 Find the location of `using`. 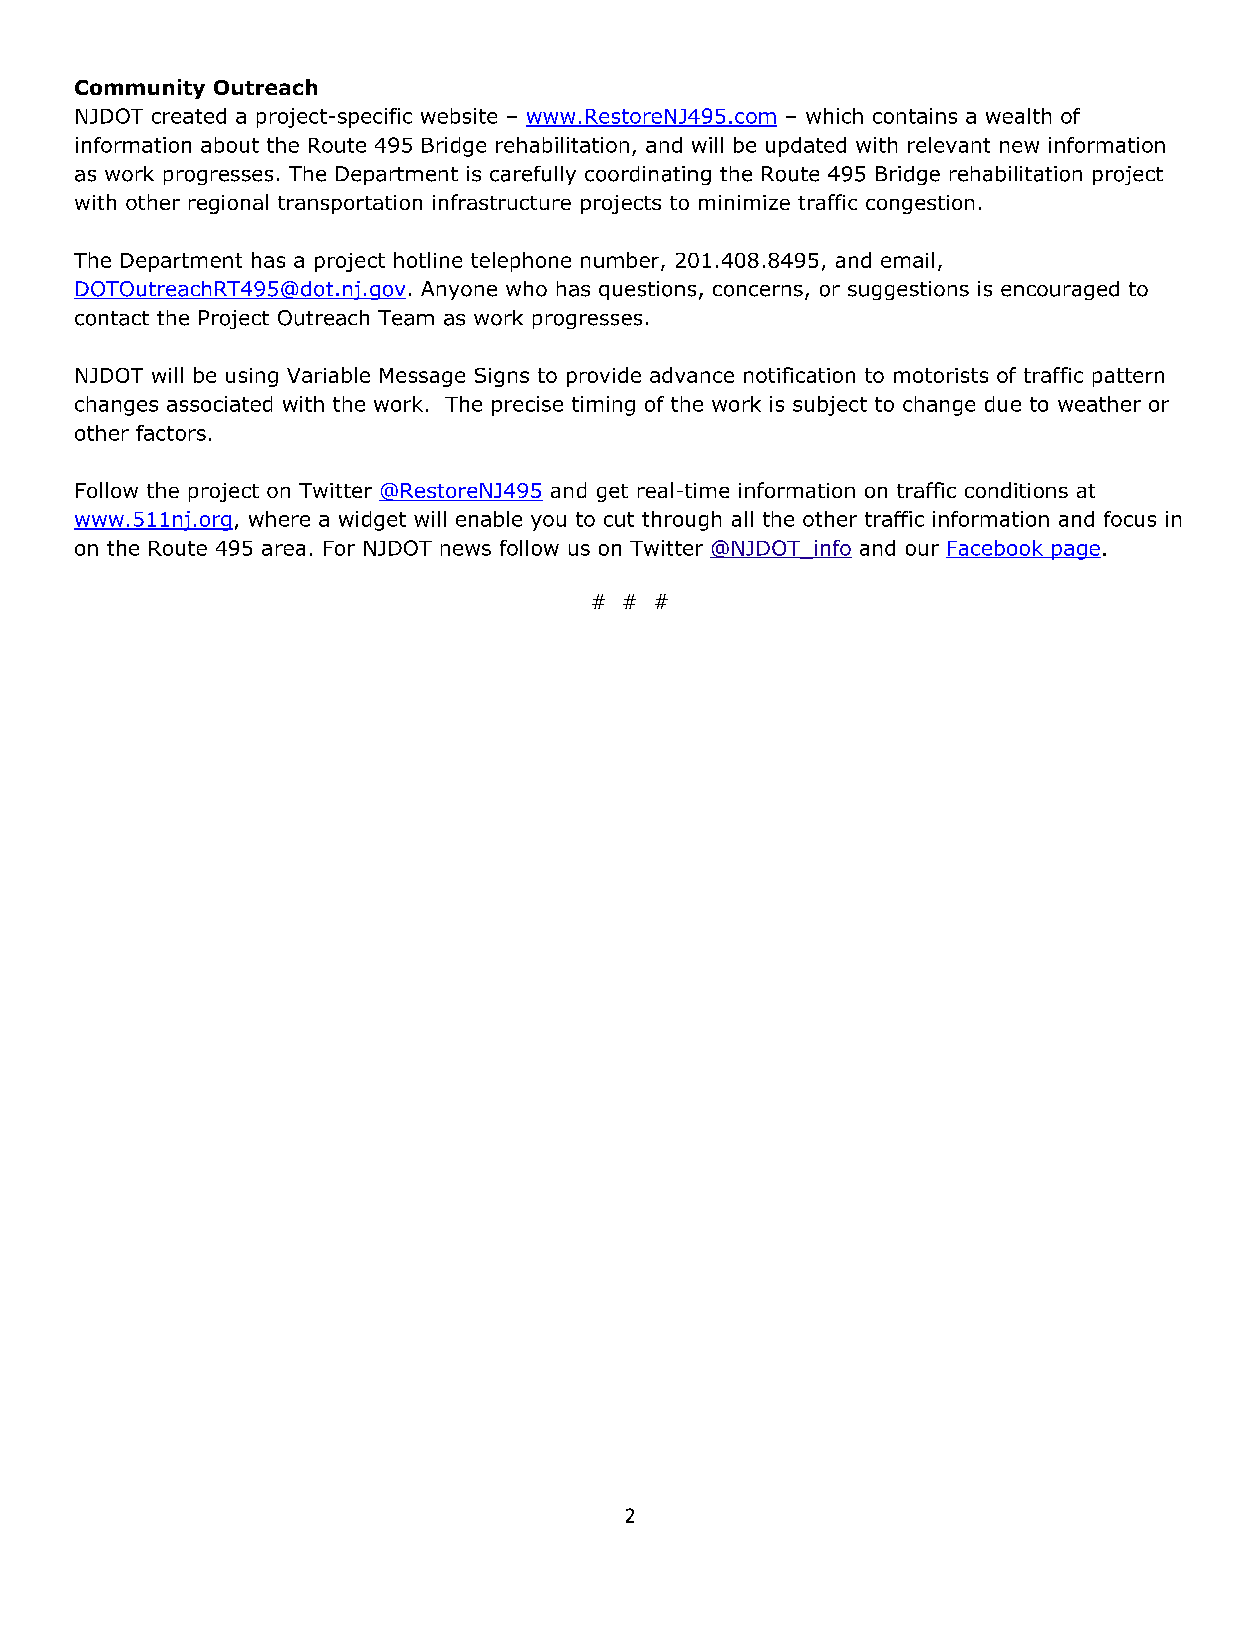

using is located at coordinates (252, 377).
